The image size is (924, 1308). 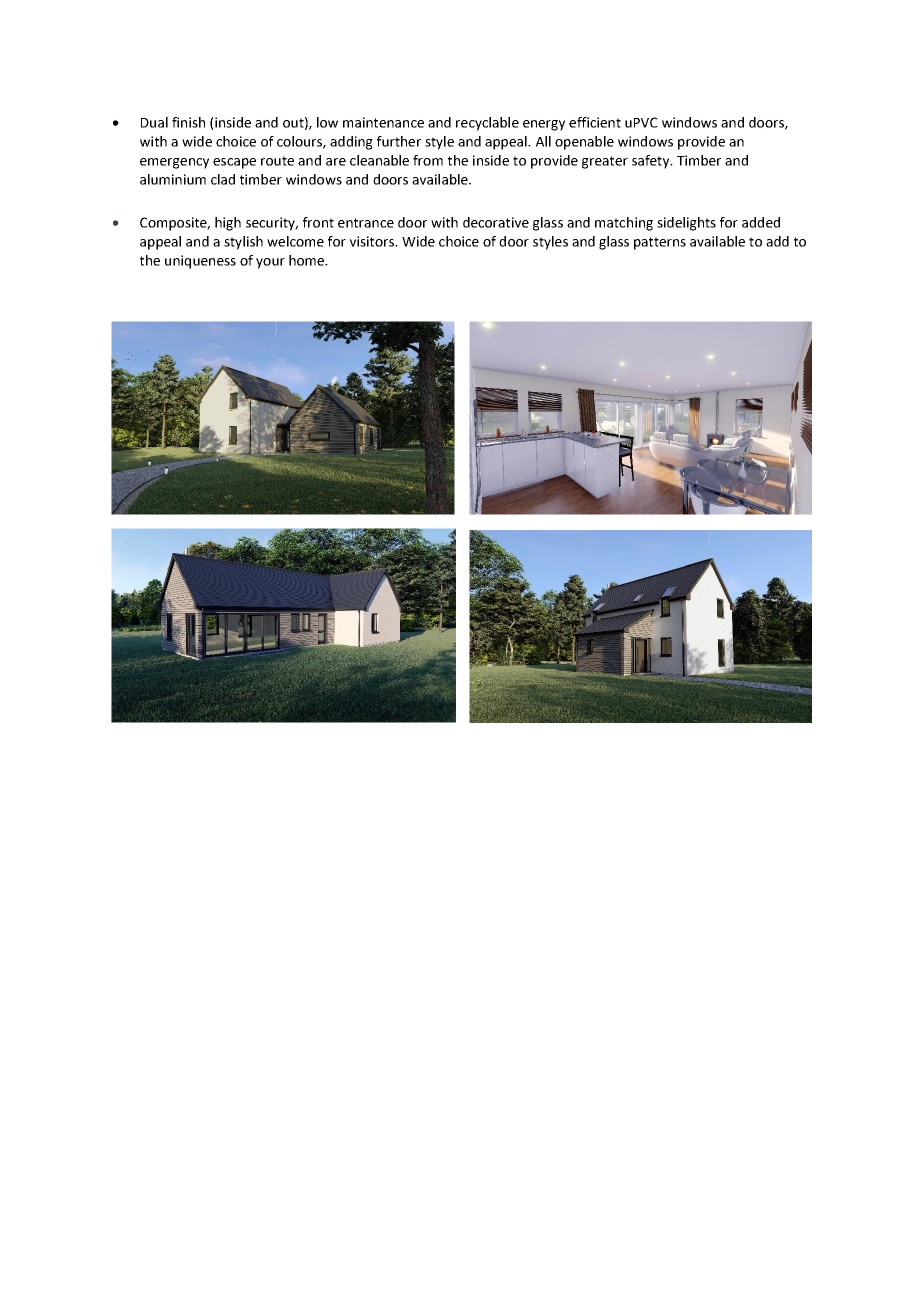 I want to click on escape, so click(x=234, y=163).
